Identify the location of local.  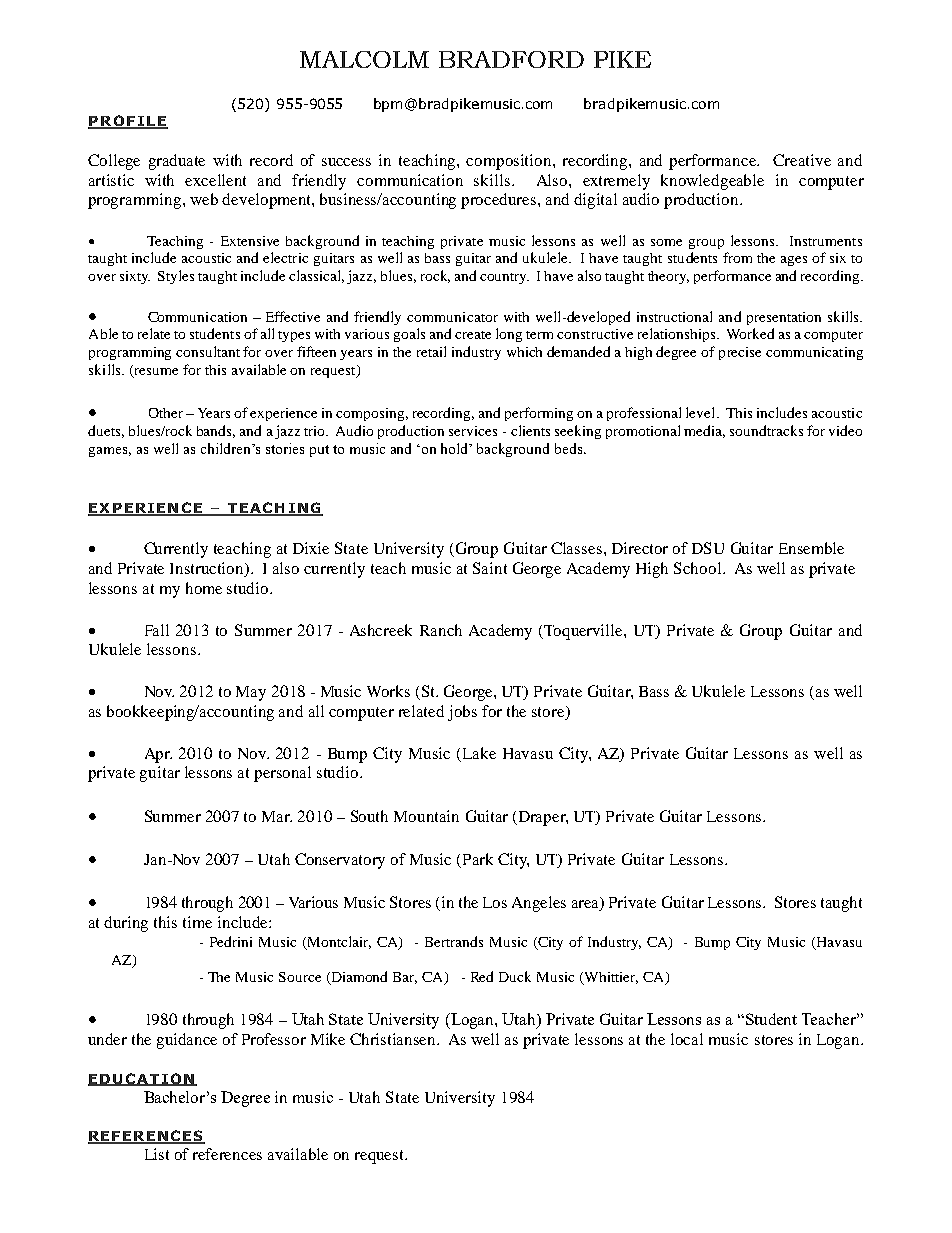
(687, 1039).
